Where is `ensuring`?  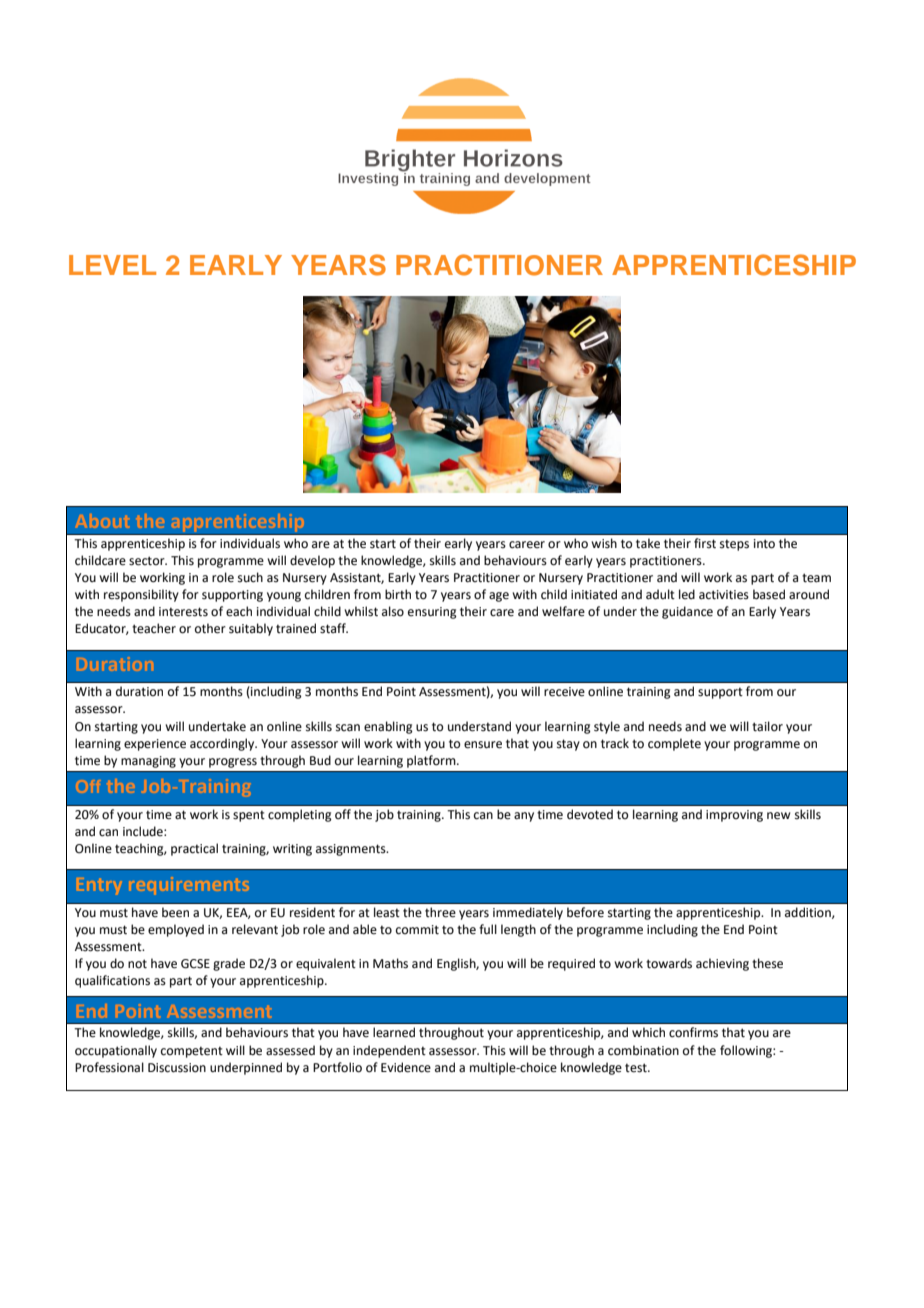 ensuring is located at coordinates (432, 613).
